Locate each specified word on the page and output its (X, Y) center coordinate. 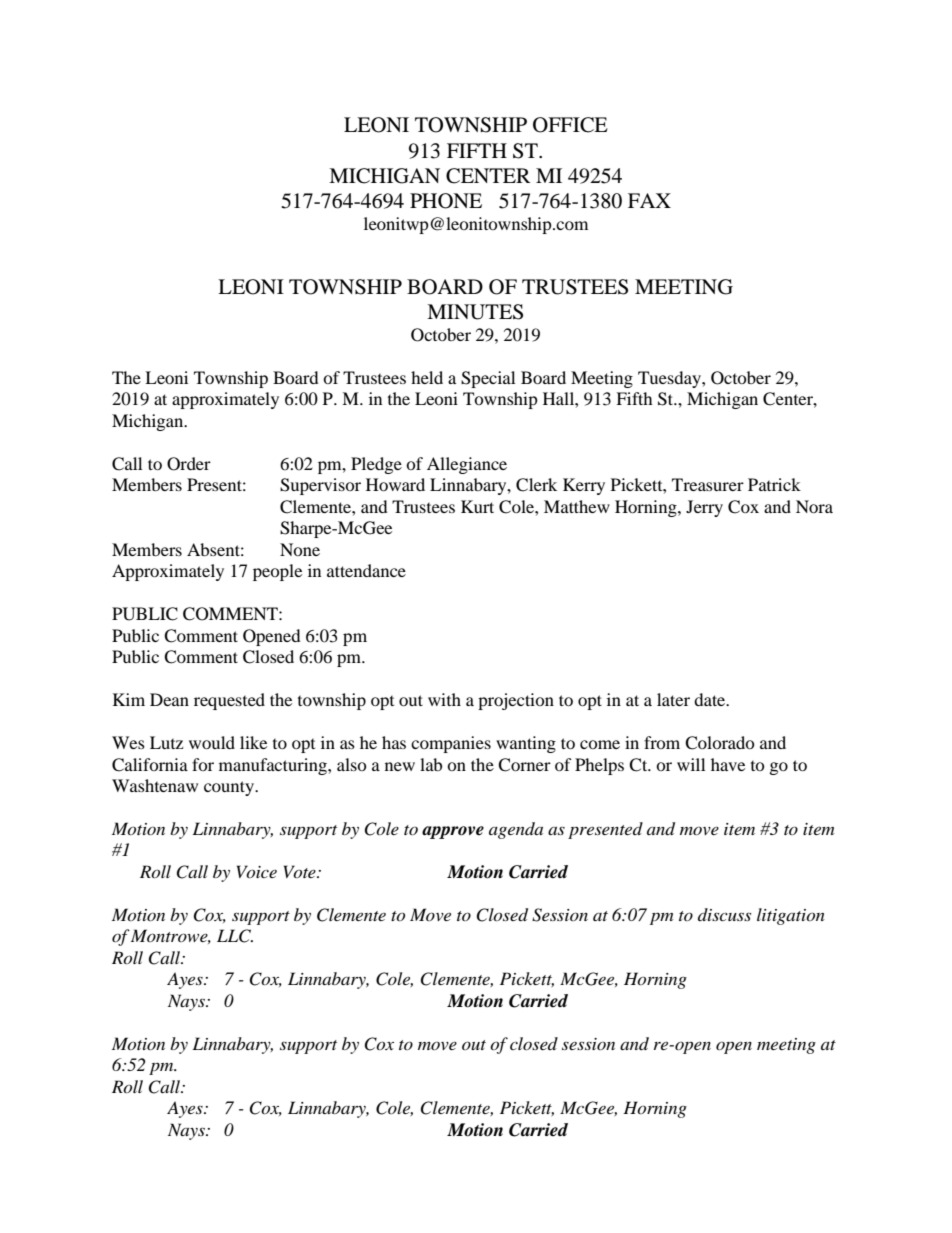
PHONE (446, 201)
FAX (649, 200)
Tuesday (670, 379)
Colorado (720, 743)
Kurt (477, 506)
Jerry (704, 508)
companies (451, 744)
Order (189, 464)
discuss (724, 914)
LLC (235, 936)
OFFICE (570, 125)
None (300, 549)
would (212, 742)
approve (453, 832)
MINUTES (475, 312)
